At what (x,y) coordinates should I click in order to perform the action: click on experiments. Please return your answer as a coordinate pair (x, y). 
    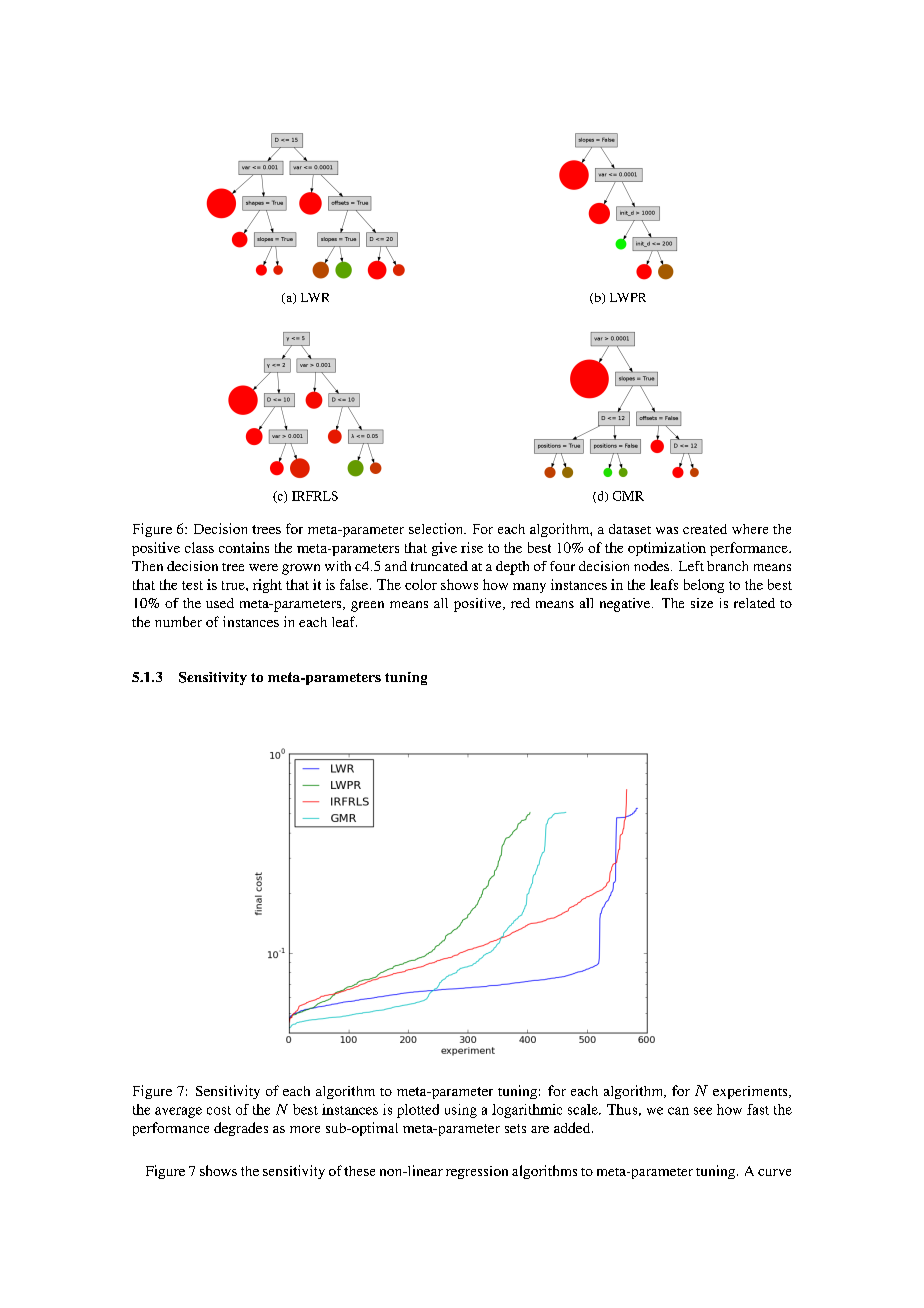
    Looking at the image, I should click on (751, 1092).
